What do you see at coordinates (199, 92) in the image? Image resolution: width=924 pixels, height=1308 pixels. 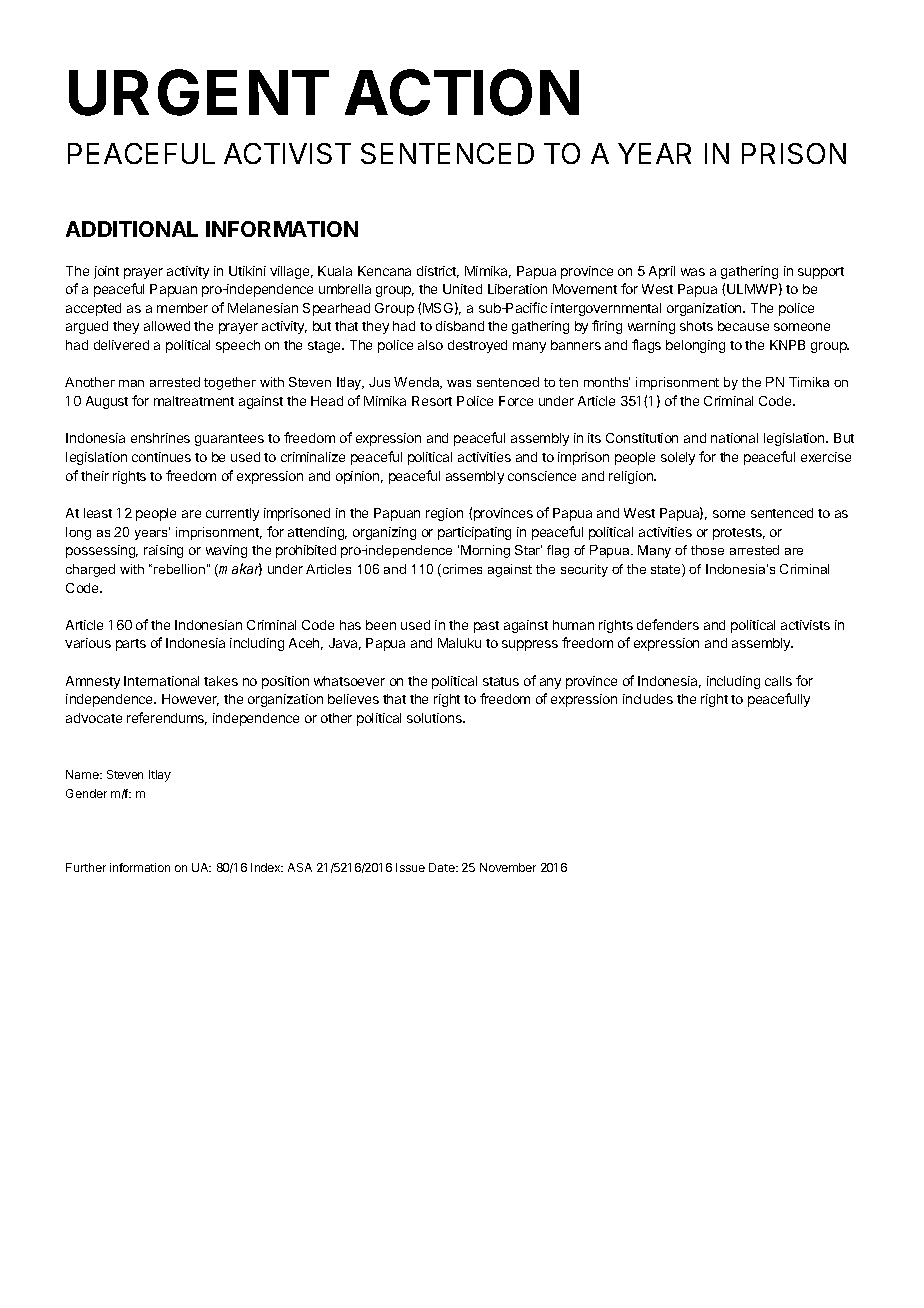 I see `URGENT` at bounding box center [199, 92].
